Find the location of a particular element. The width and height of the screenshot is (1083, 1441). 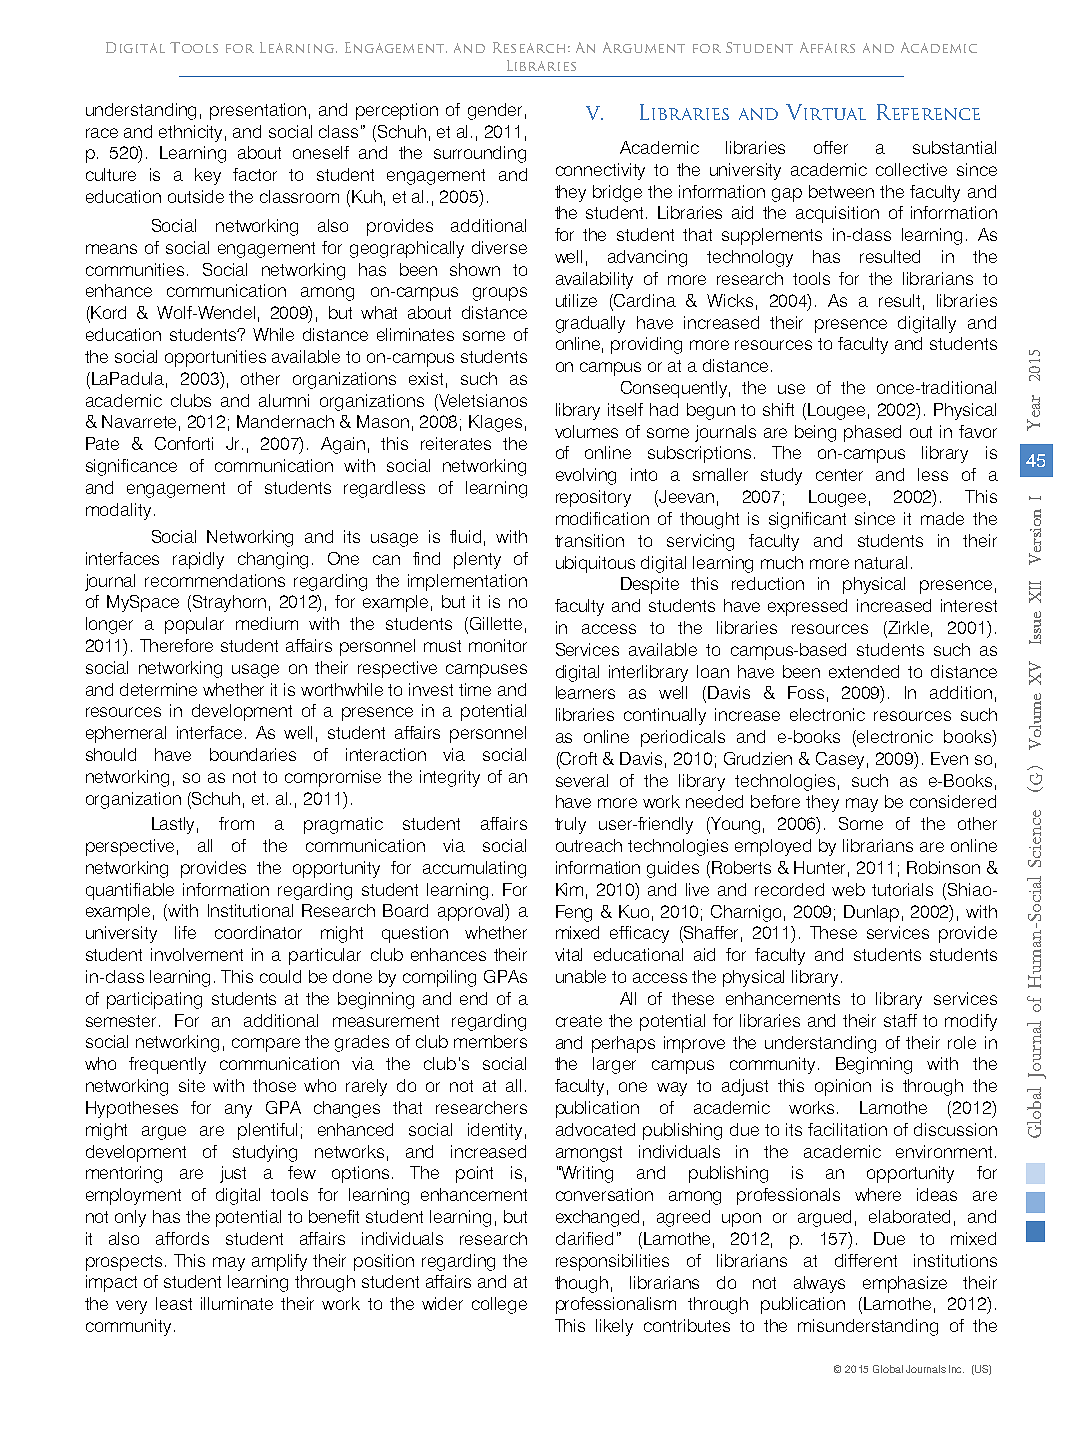

opportunities is located at coordinates (215, 358).
